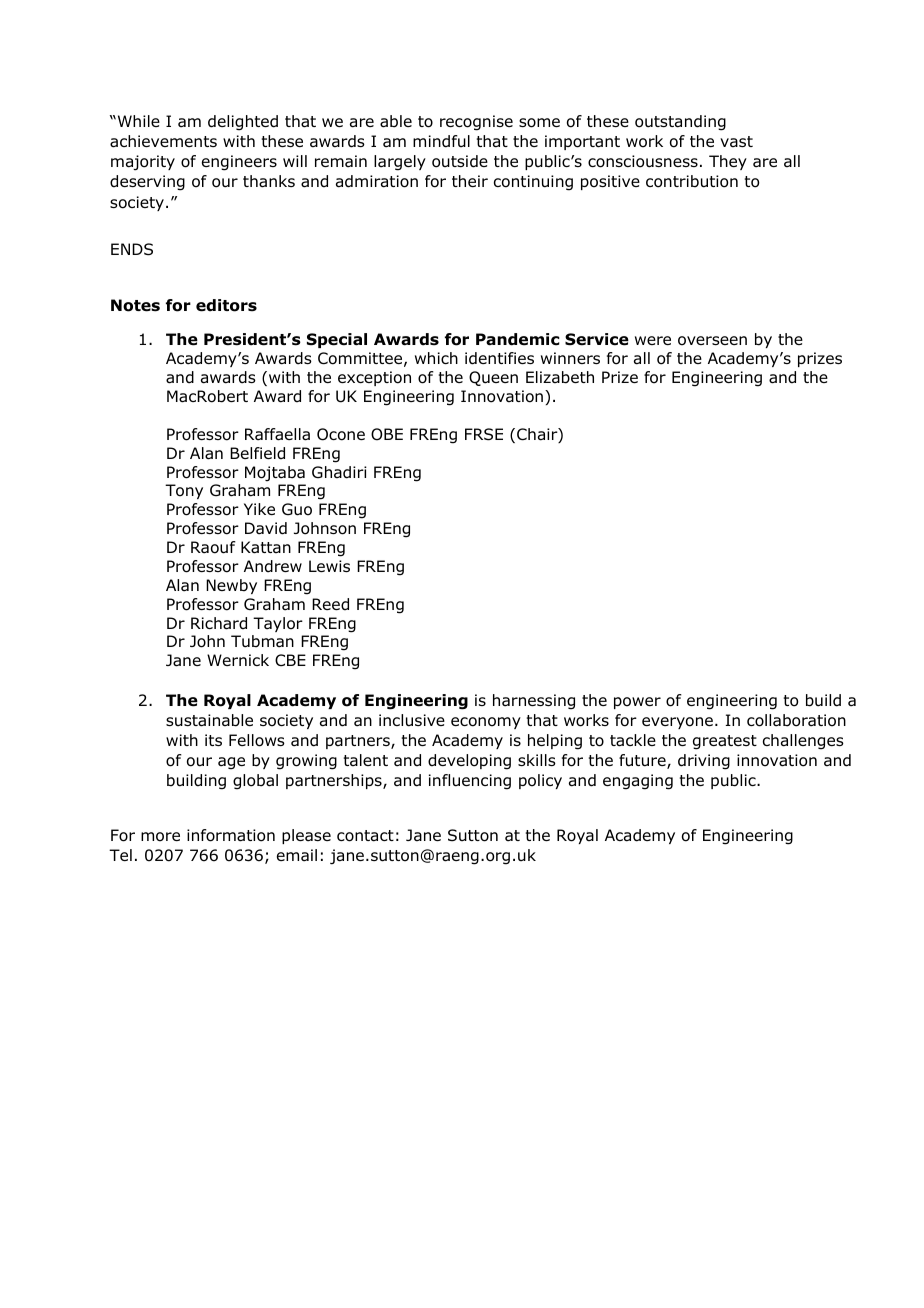 The width and height of the screenshot is (924, 1308). What do you see at coordinates (638, 782) in the screenshot?
I see `engaging` at bounding box center [638, 782].
